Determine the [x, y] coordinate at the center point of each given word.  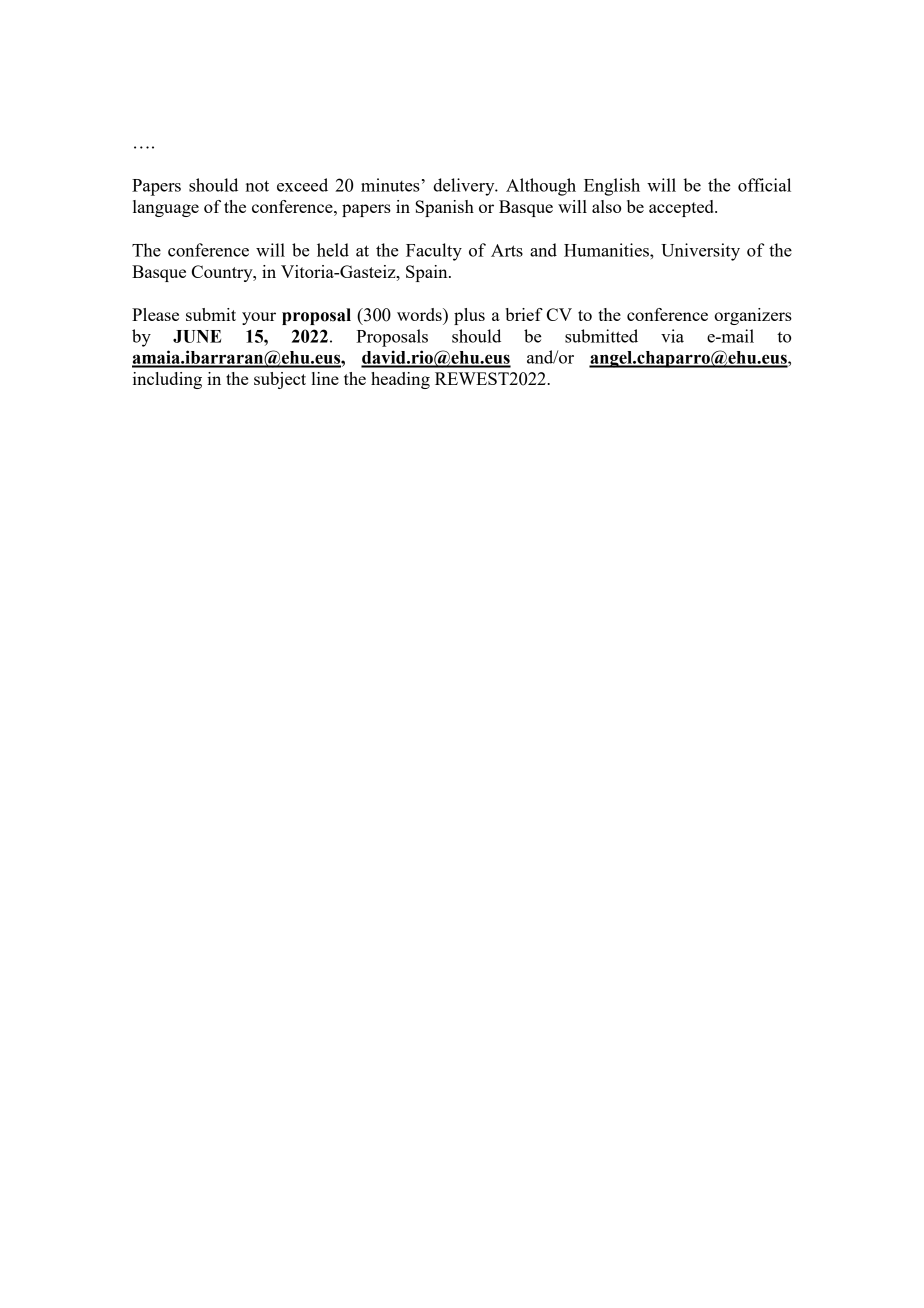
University [700, 252]
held [333, 250]
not [257, 186]
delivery [465, 187]
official [764, 185]
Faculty [434, 252]
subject [280, 380]
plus [469, 316]
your [259, 318]
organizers [753, 316]
